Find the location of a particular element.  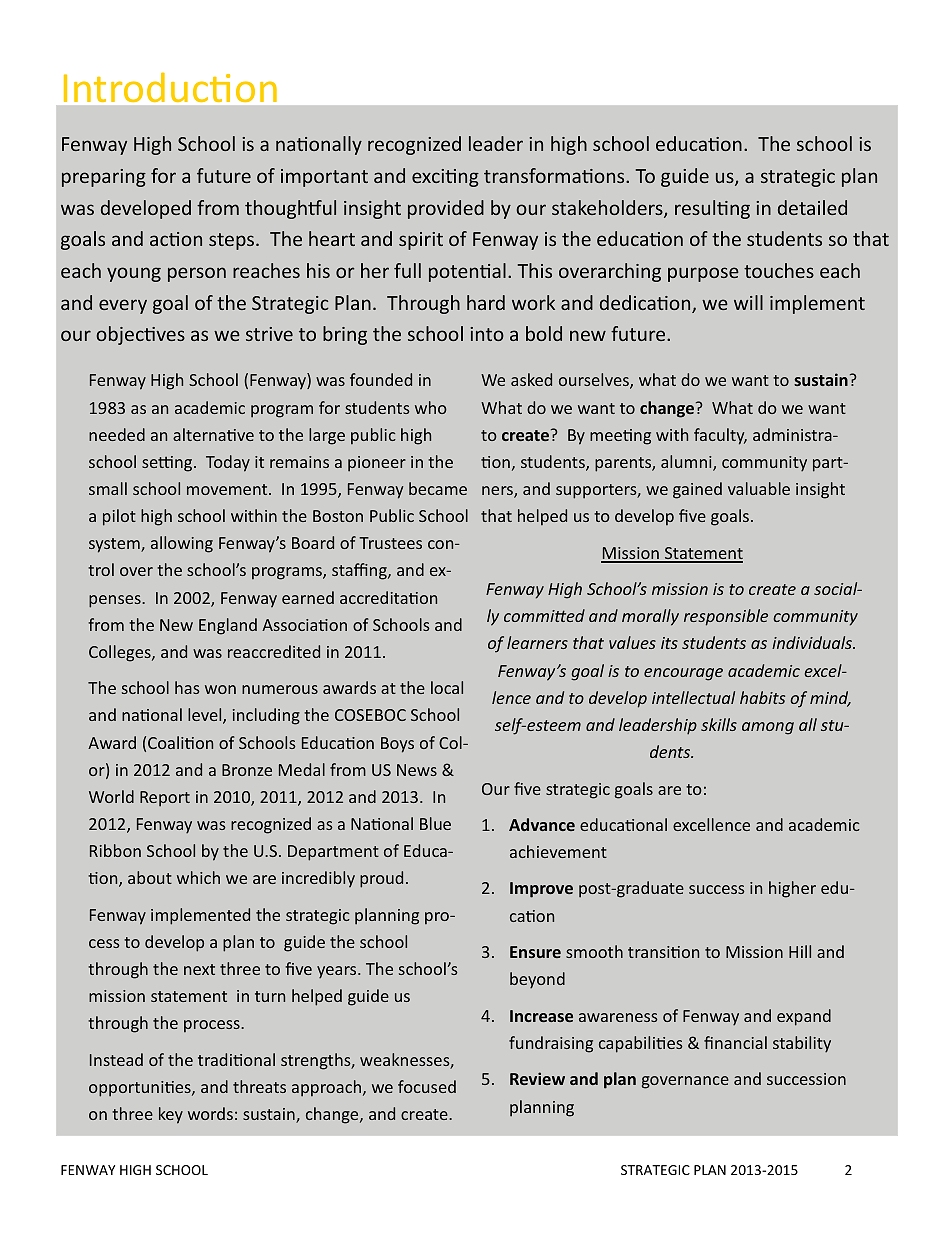

steps is located at coordinates (231, 241).
